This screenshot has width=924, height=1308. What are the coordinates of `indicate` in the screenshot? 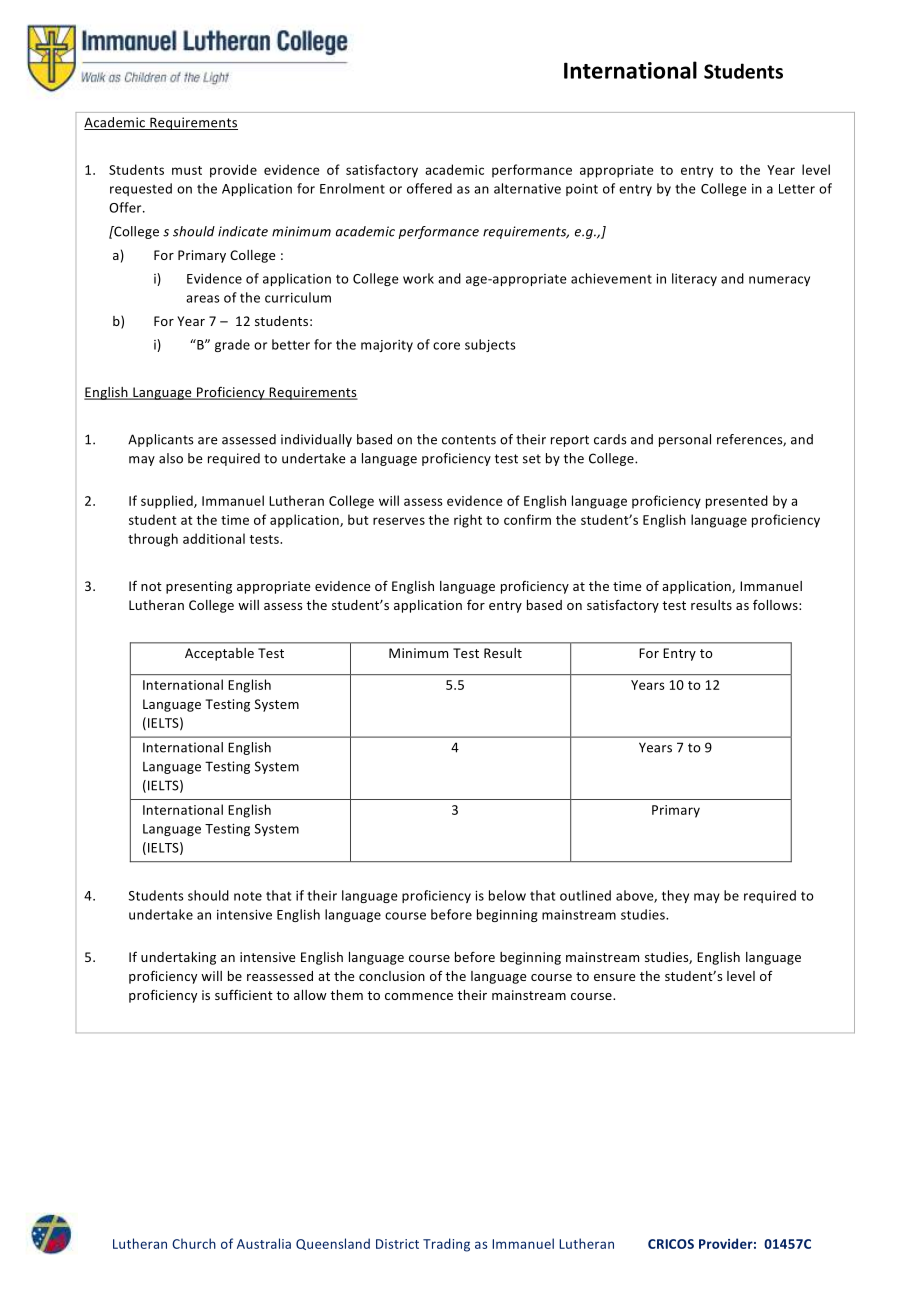 It's located at (243, 231).
